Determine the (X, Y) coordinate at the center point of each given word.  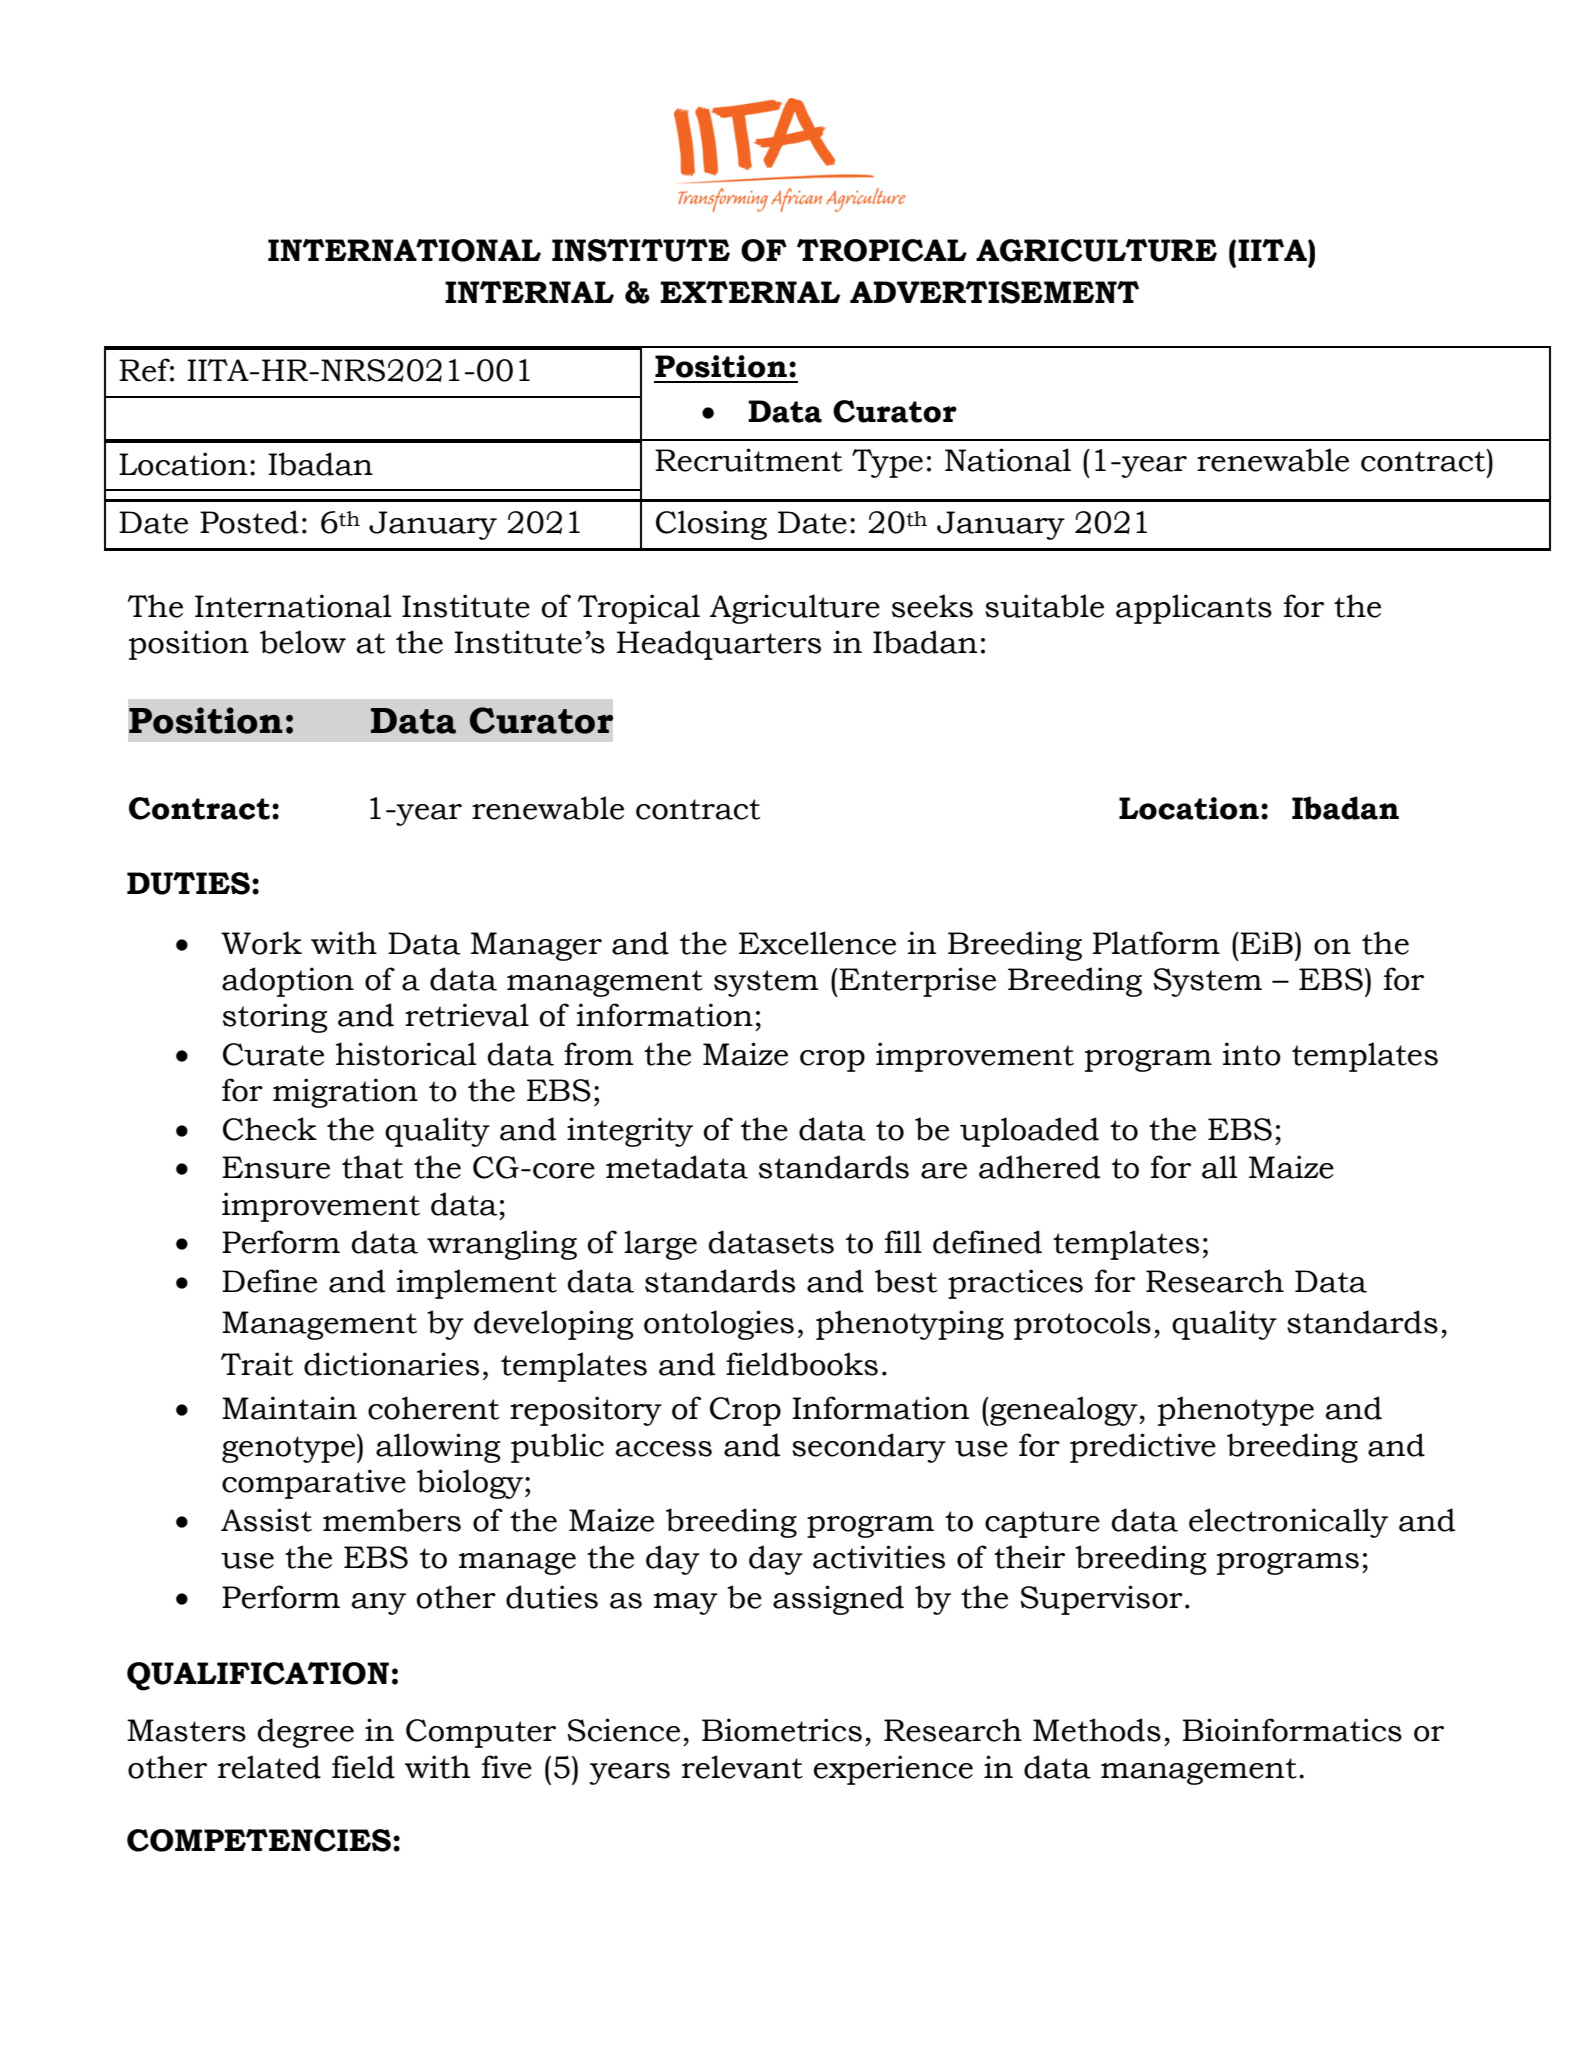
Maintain (289, 1408)
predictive (1143, 1448)
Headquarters (719, 645)
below (303, 642)
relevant (742, 1767)
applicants (1194, 609)
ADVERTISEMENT (994, 292)
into (1252, 1054)
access (663, 1449)
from (599, 1054)
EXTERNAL (750, 292)
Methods (1097, 1730)
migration (345, 1093)
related (269, 1767)
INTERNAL (529, 292)
